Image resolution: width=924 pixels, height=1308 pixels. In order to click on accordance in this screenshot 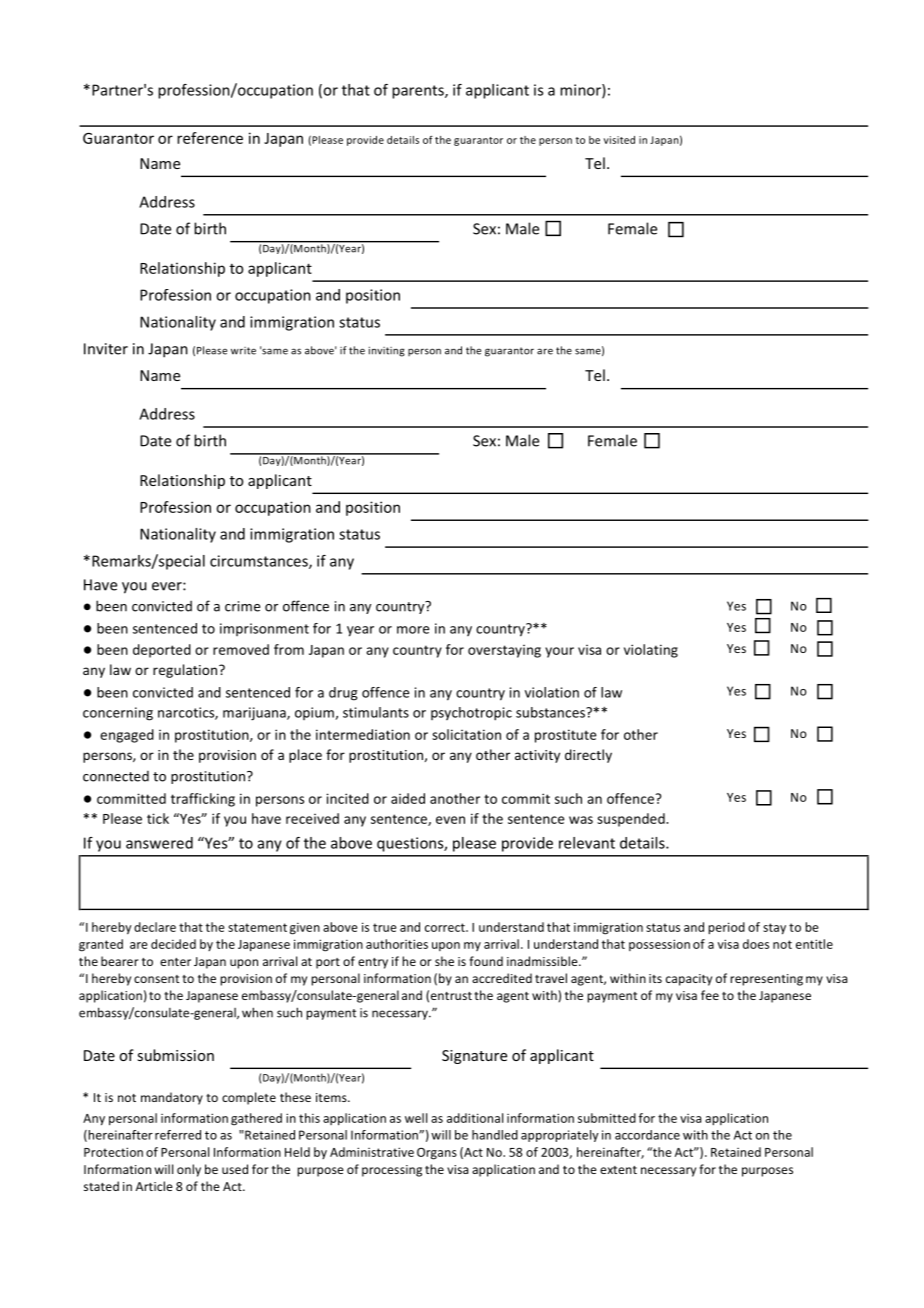, I will do `click(647, 1135)`.
